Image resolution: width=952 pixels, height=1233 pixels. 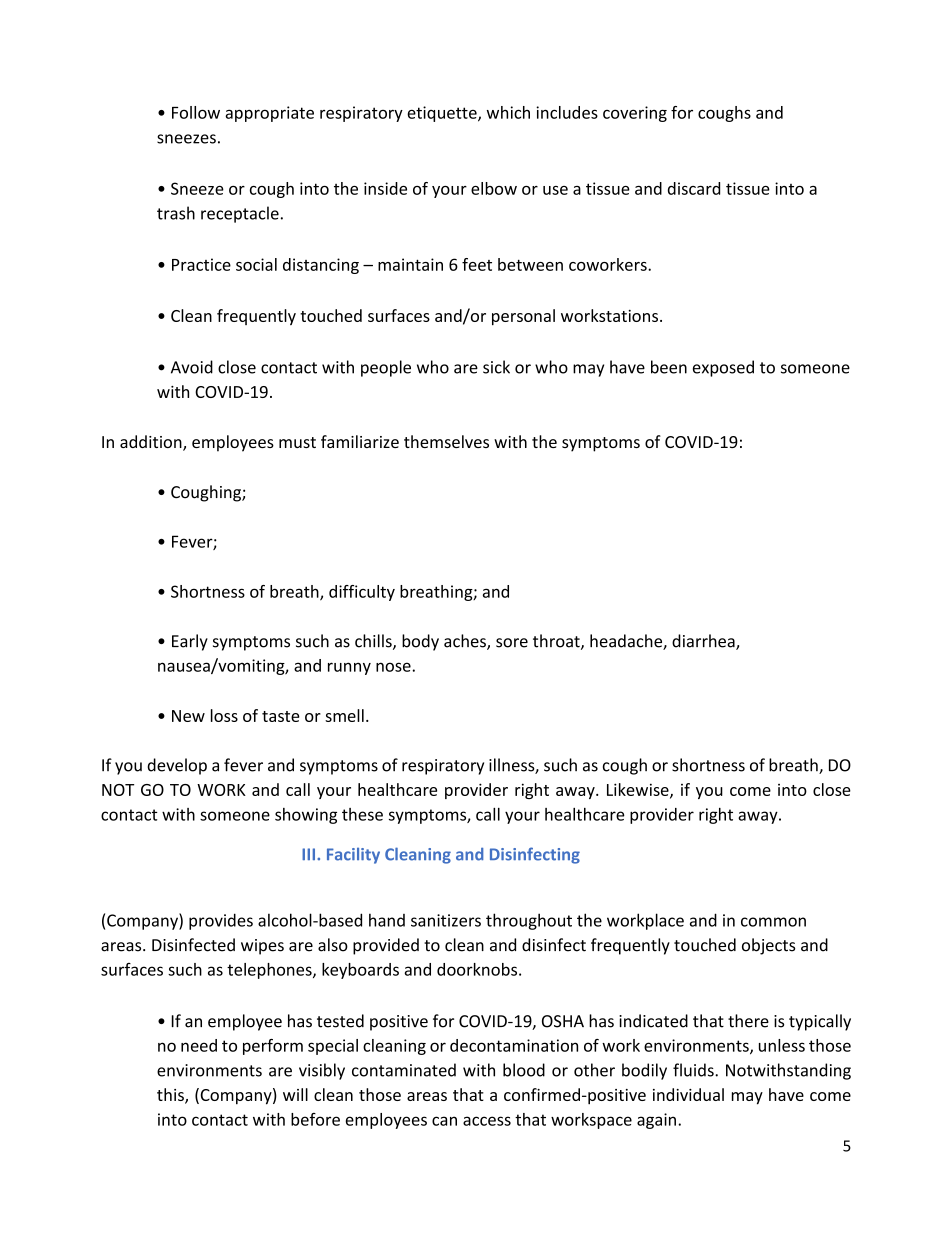 What do you see at coordinates (171, 1096) in the screenshot?
I see `this` at bounding box center [171, 1096].
